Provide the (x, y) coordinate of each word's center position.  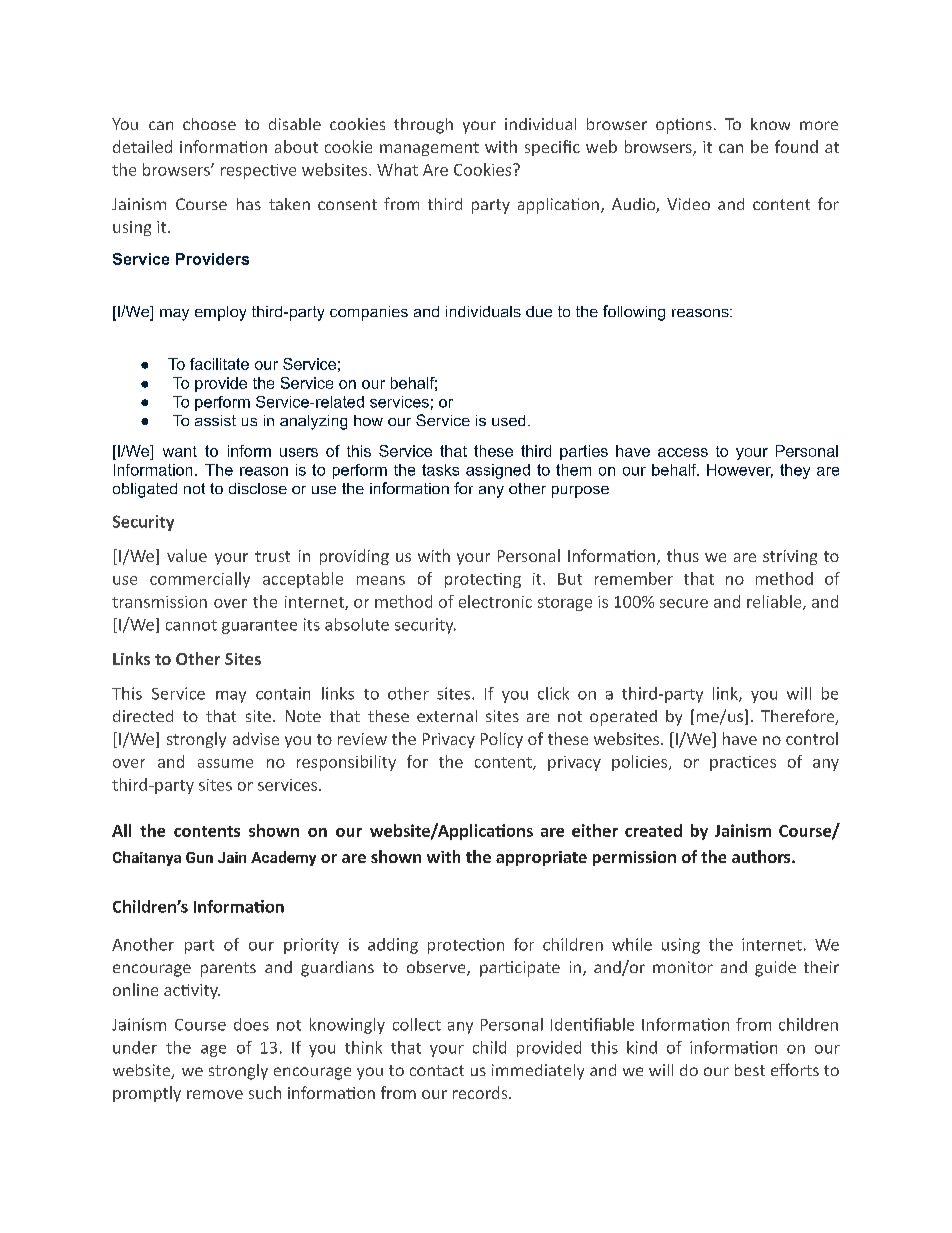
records (481, 1092)
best (750, 1070)
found (796, 146)
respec (246, 173)
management (429, 149)
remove (215, 1094)
